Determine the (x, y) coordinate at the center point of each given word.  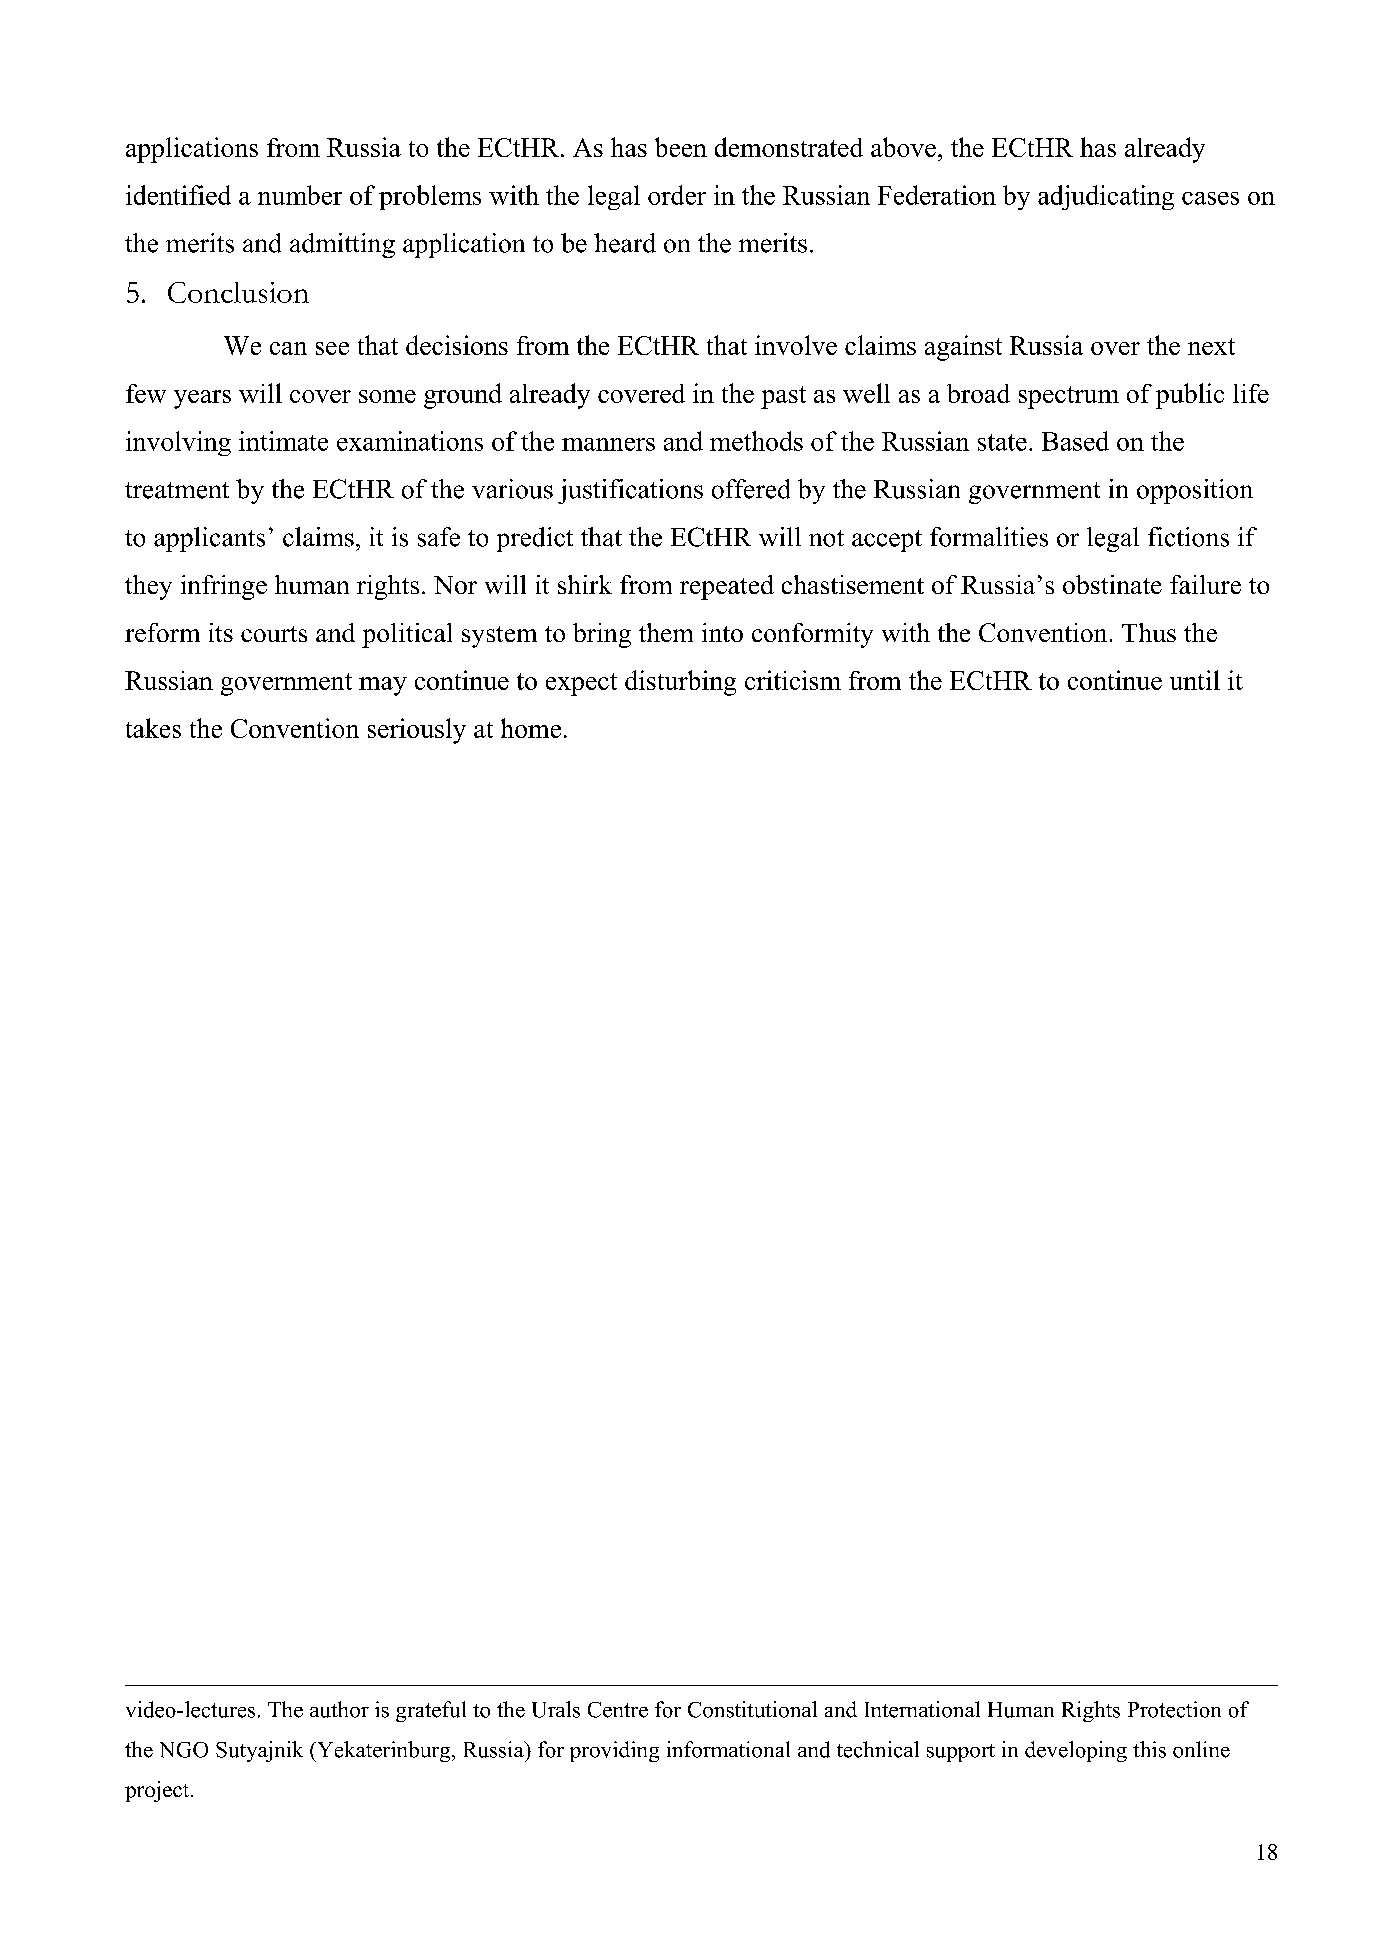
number (300, 195)
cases (1210, 198)
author (339, 1709)
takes (153, 728)
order (677, 195)
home (531, 728)
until (1195, 680)
